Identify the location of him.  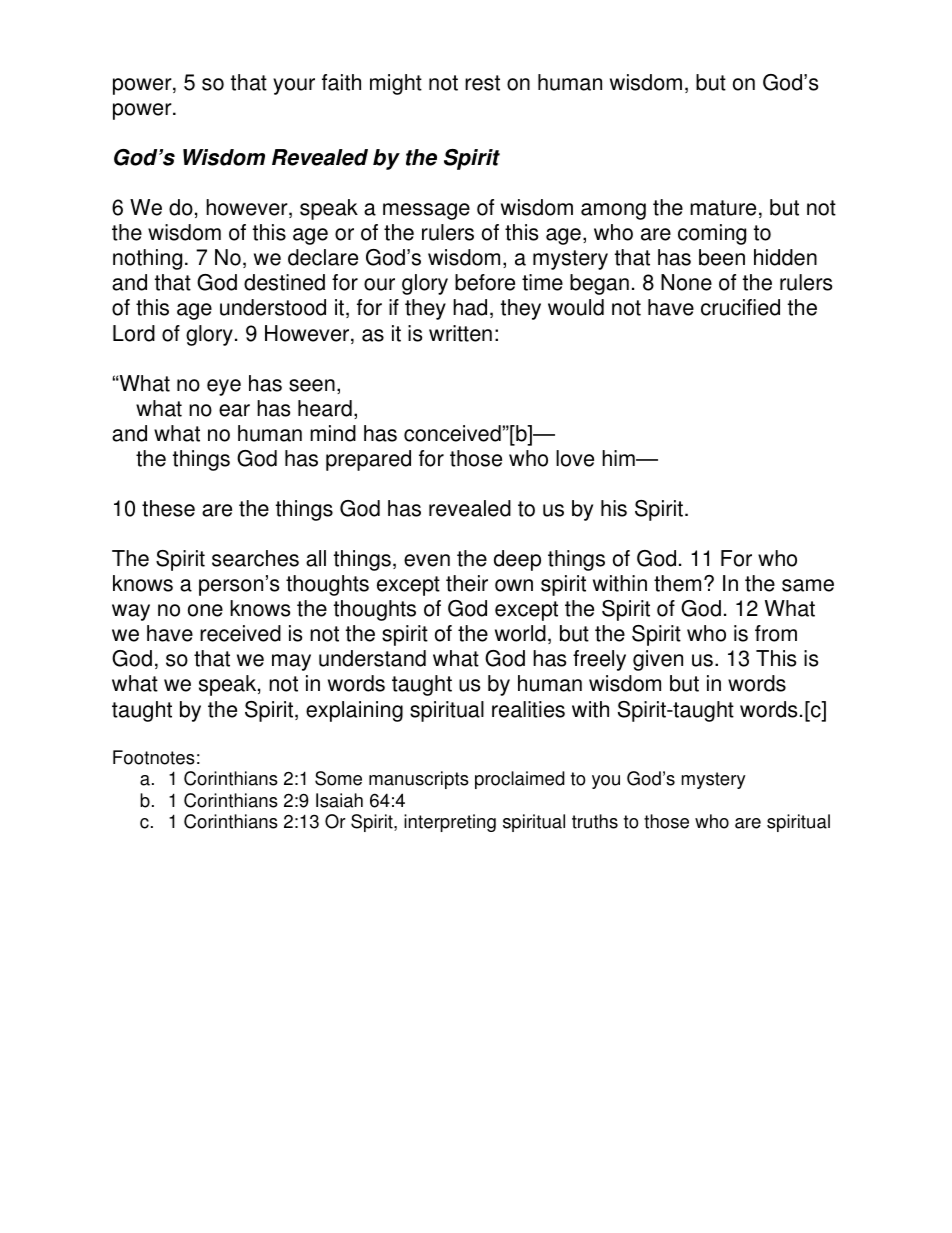
(619, 458).
